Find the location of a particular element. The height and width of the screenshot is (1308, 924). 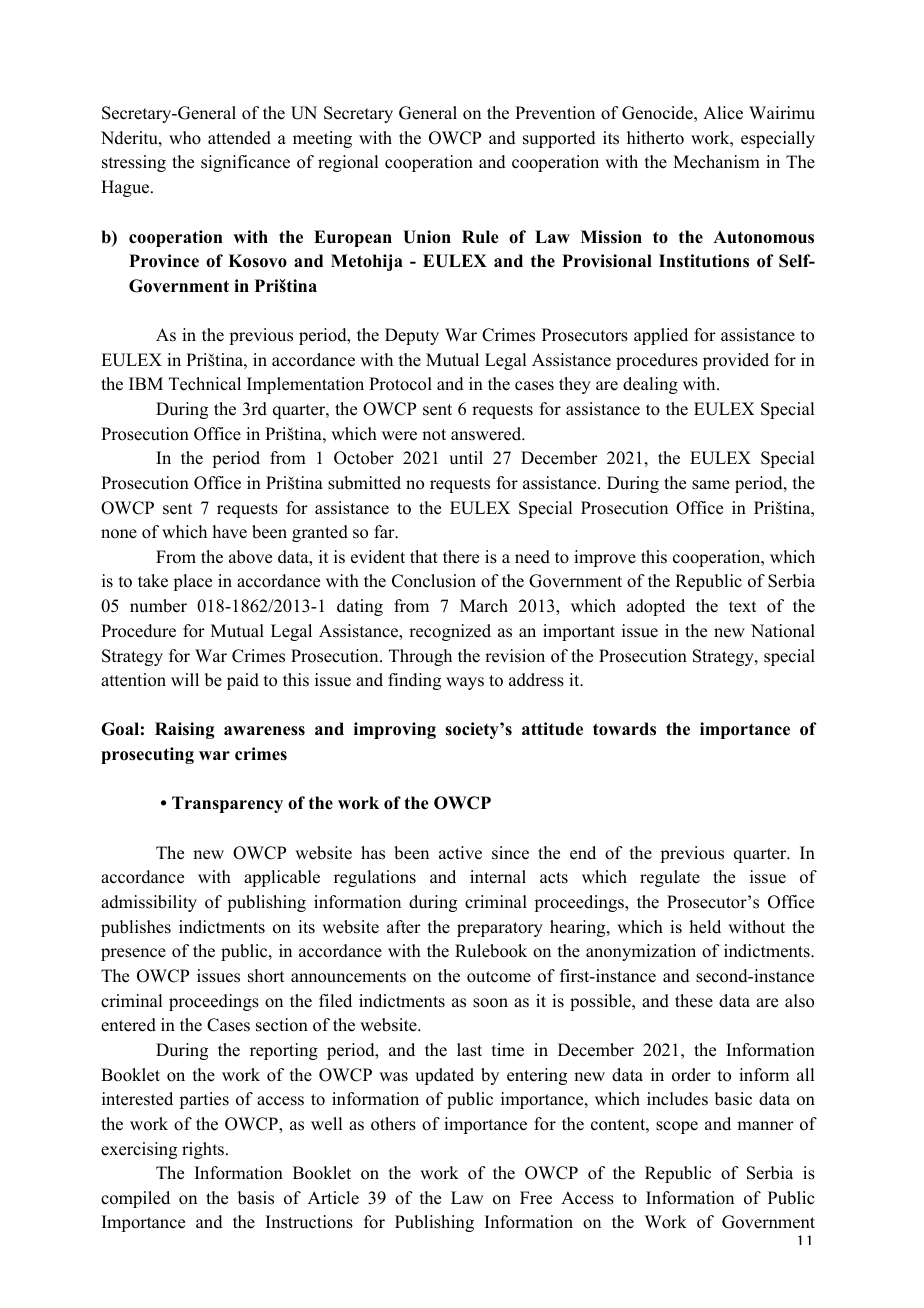

text is located at coordinates (742, 607).
